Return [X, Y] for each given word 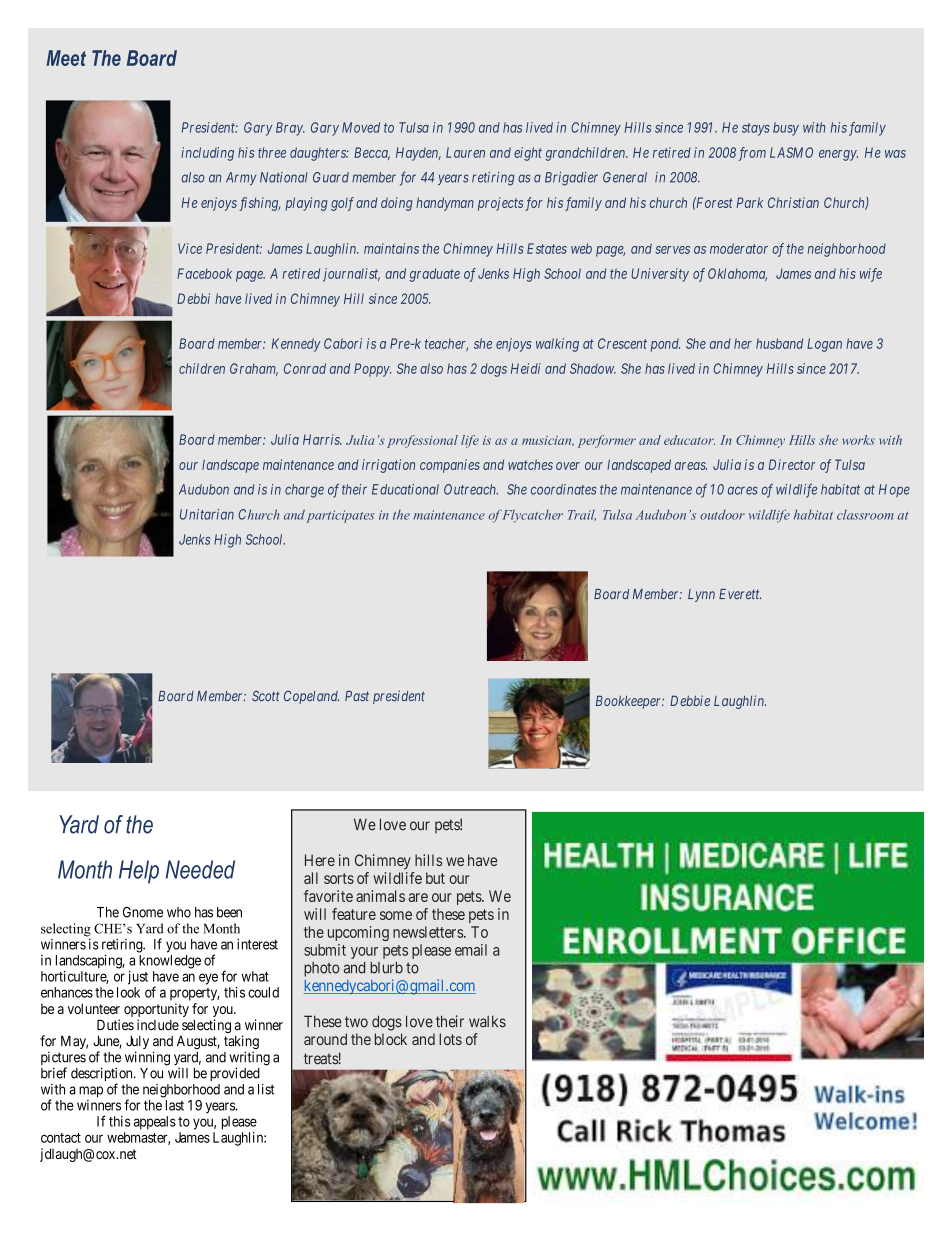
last [175, 1105]
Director [792, 464]
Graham [254, 369]
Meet [66, 58]
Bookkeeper [630, 702]
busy [786, 129]
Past [357, 696]
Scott [266, 695]
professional [422, 441]
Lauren [465, 152]
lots [450, 1039]
